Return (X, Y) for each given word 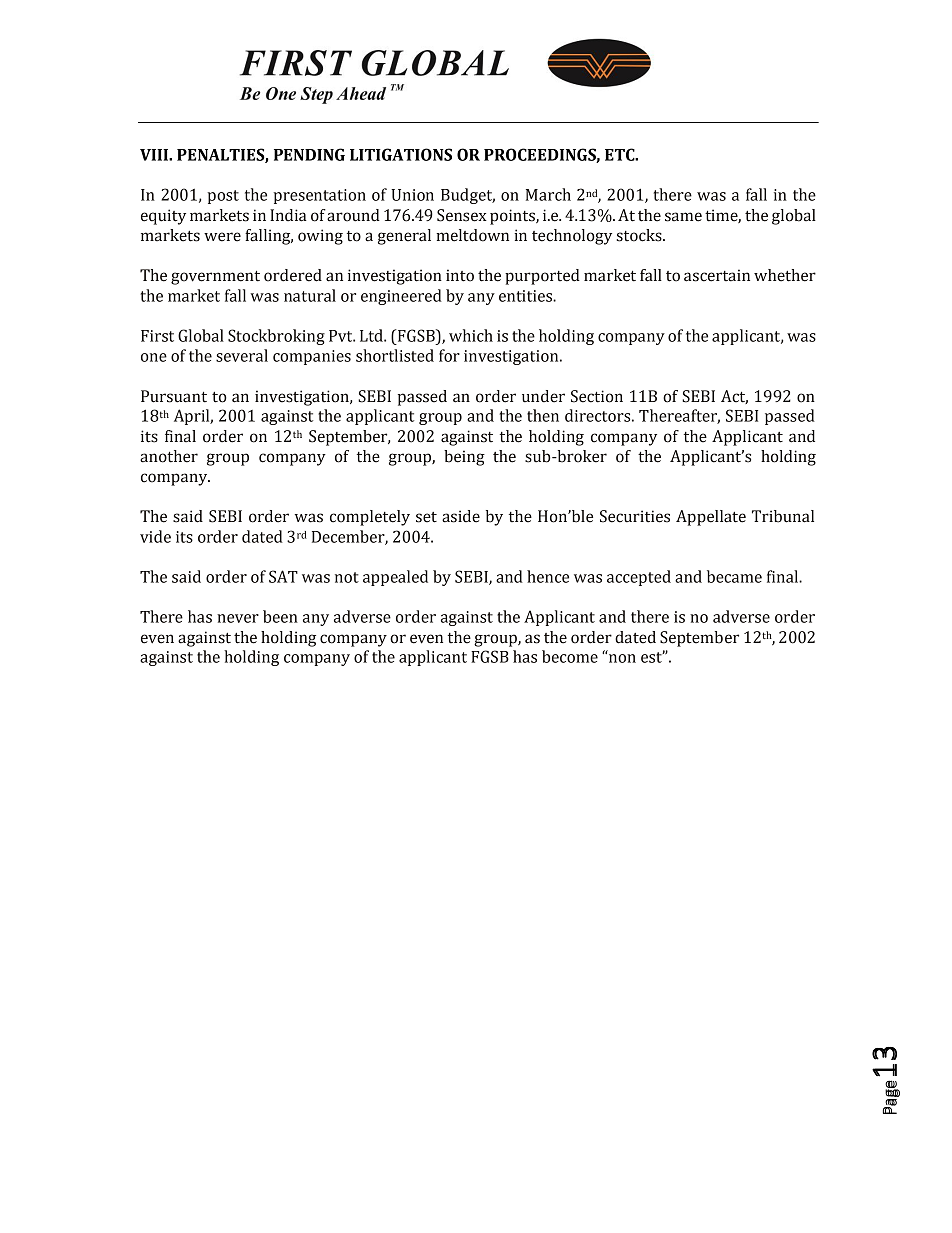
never (238, 618)
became (734, 576)
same (683, 217)
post (223, 197)
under (543, 396)
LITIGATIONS (401, 154)
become (570, 656)
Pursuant (174, 396)
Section (597, 396)
